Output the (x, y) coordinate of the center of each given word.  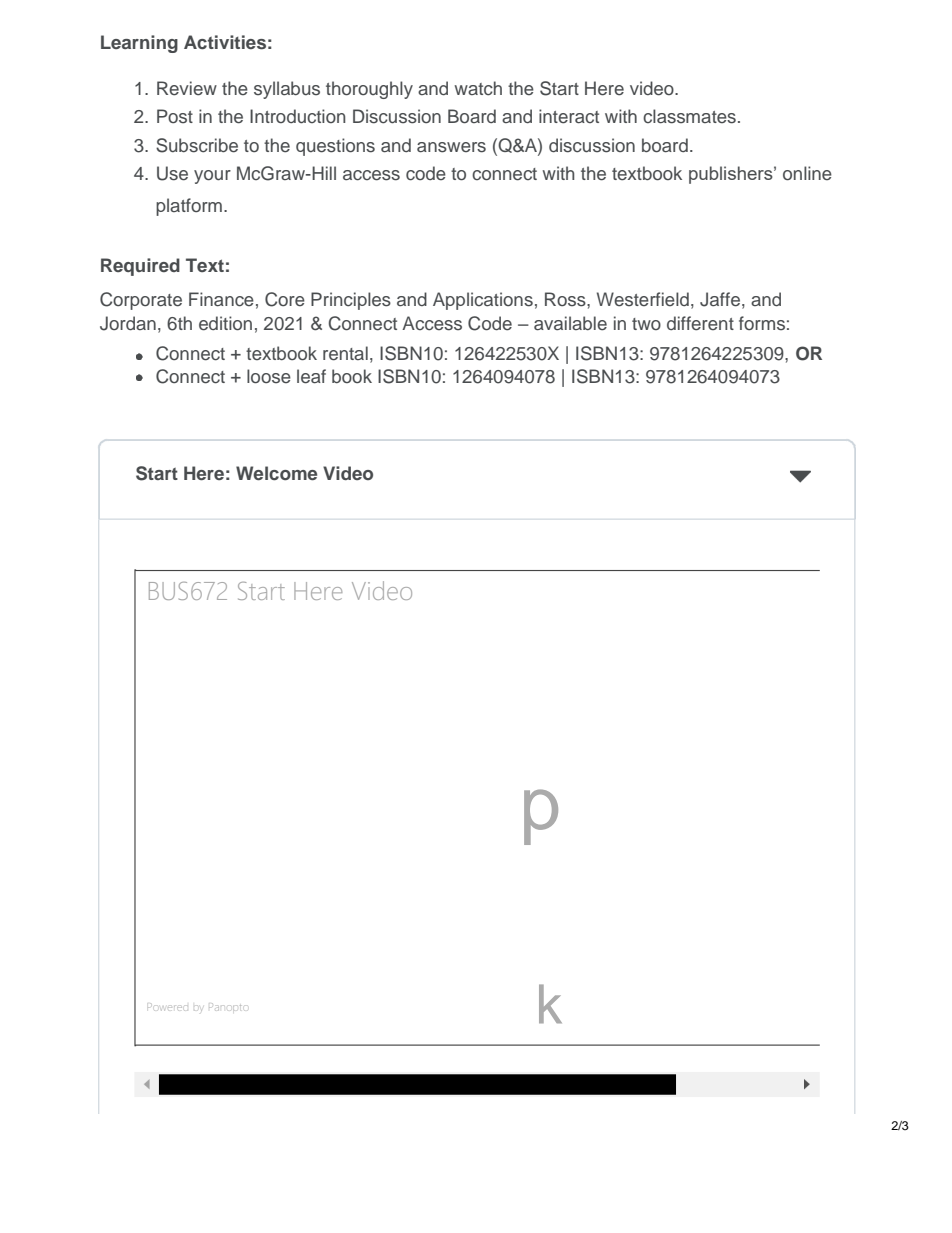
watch (478, 88)
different (700, 323)
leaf (311, 376)
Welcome (276, 473)
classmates (689, 116)
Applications (483, 301)
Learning (139, 44)
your (212, 177)
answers (451, 147)
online (807, 173)
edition (225, 323)
